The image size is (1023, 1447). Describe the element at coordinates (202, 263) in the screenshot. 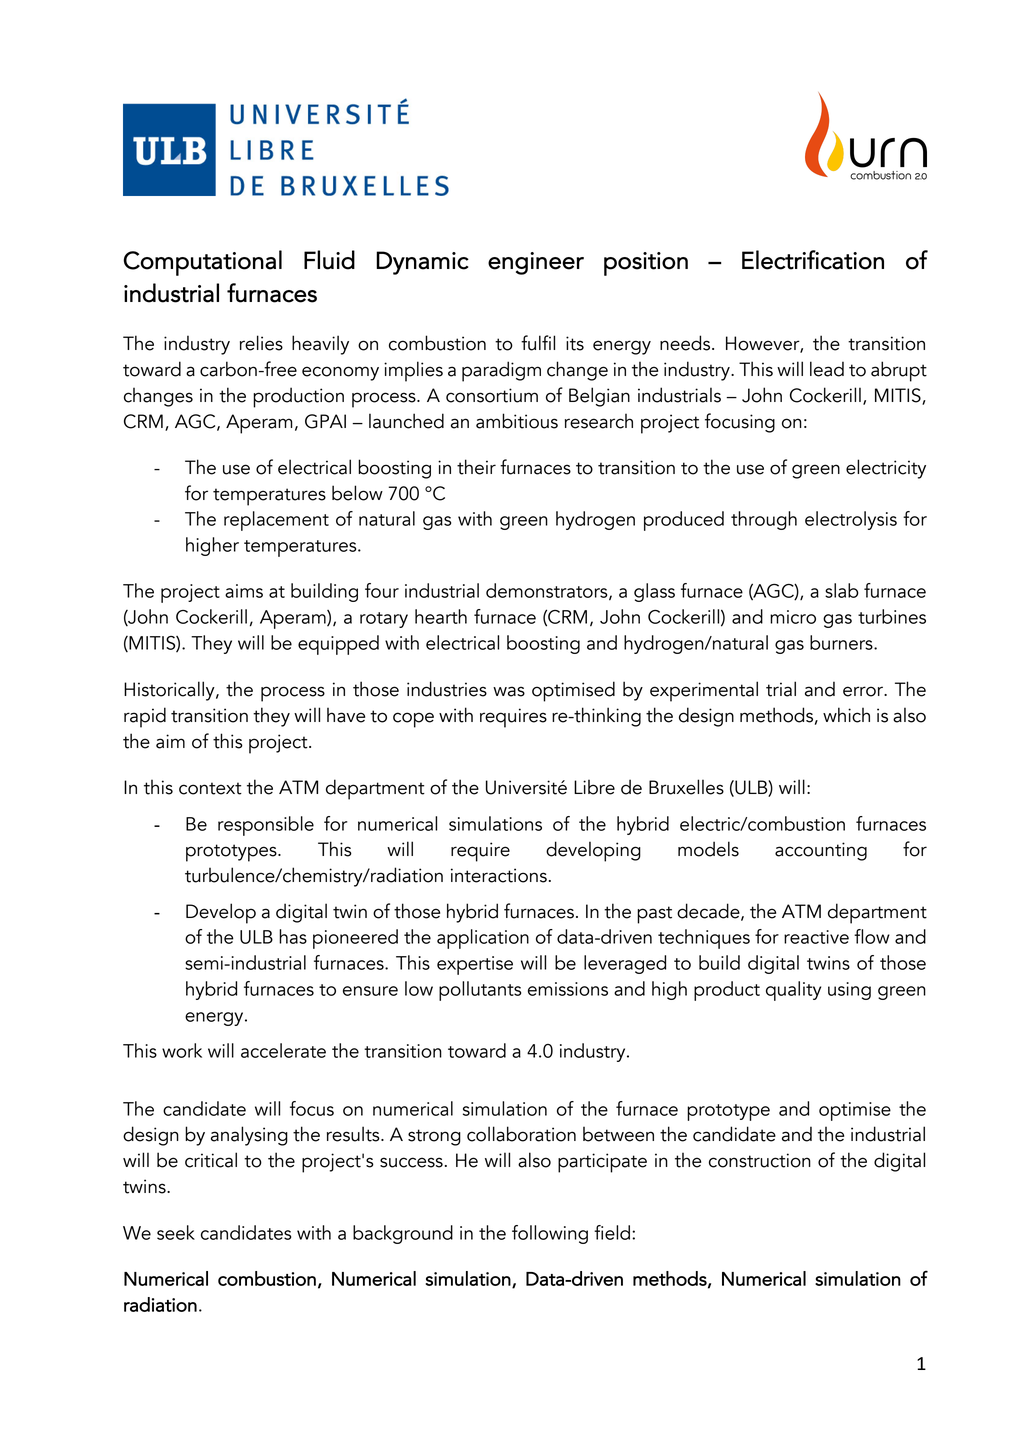

I see `Computational` at that location.
